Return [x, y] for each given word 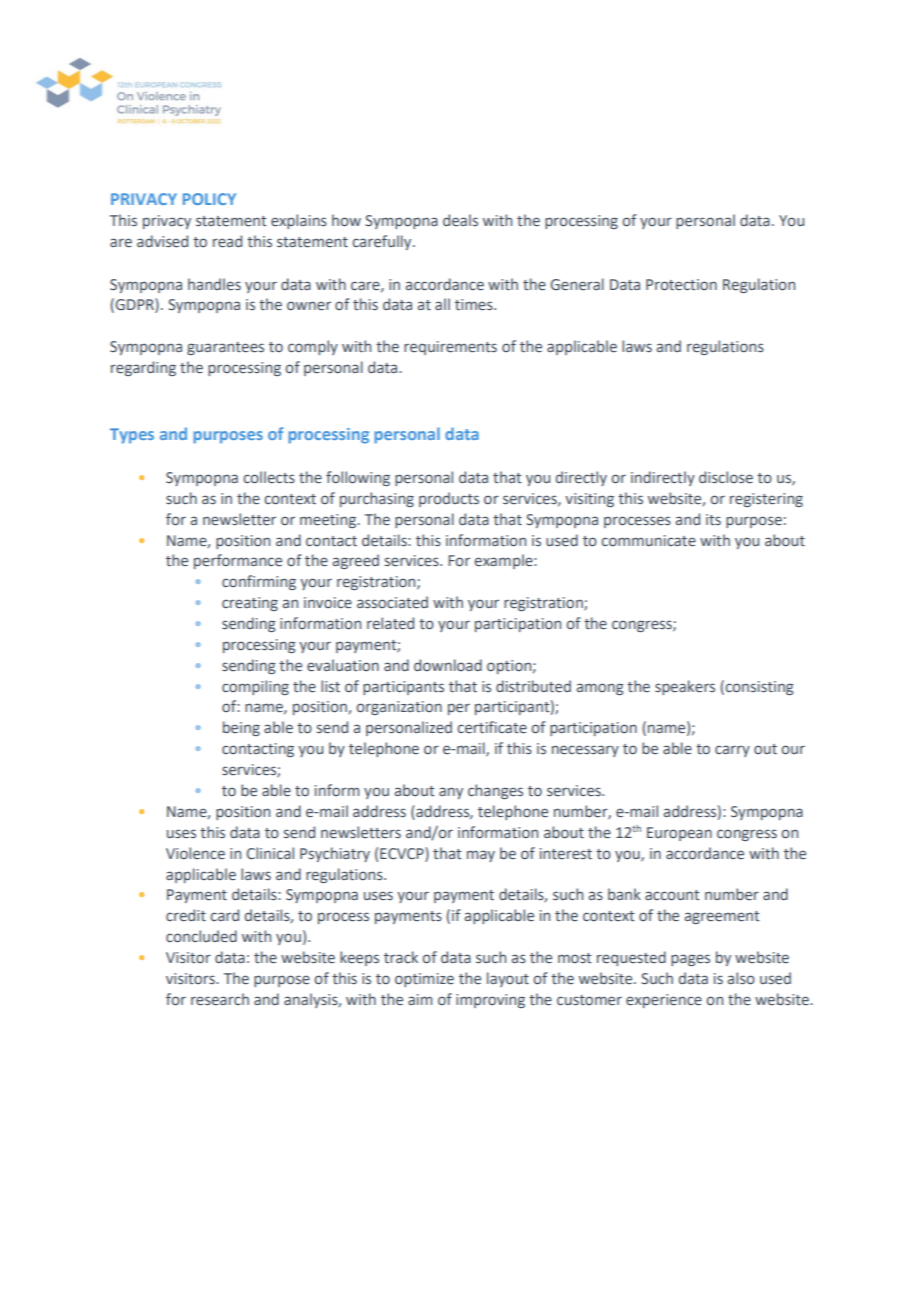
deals [460, 220]
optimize [424, 980]
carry [732, 751]
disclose [726, 477]
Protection [681, 285]
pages [690, 960]
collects [269, 477]
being [241, 728]
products [449, 499]
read [227, 241]
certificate [492, 727]
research [220, 999]
